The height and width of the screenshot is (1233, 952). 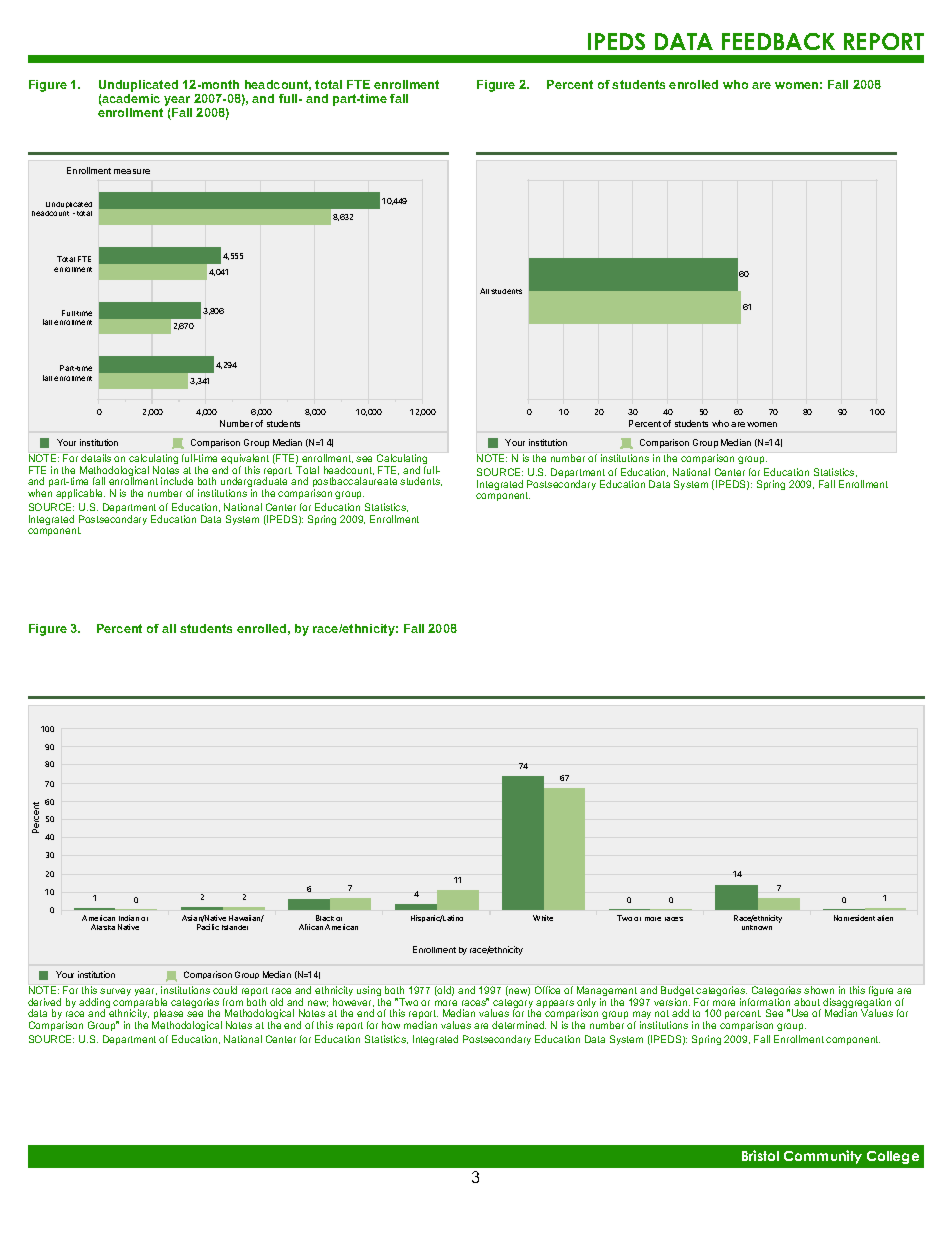 What do you see at coordinates (245, 460) in the screenshot?
I see `equivalent` at bounding box center [245, 460].
